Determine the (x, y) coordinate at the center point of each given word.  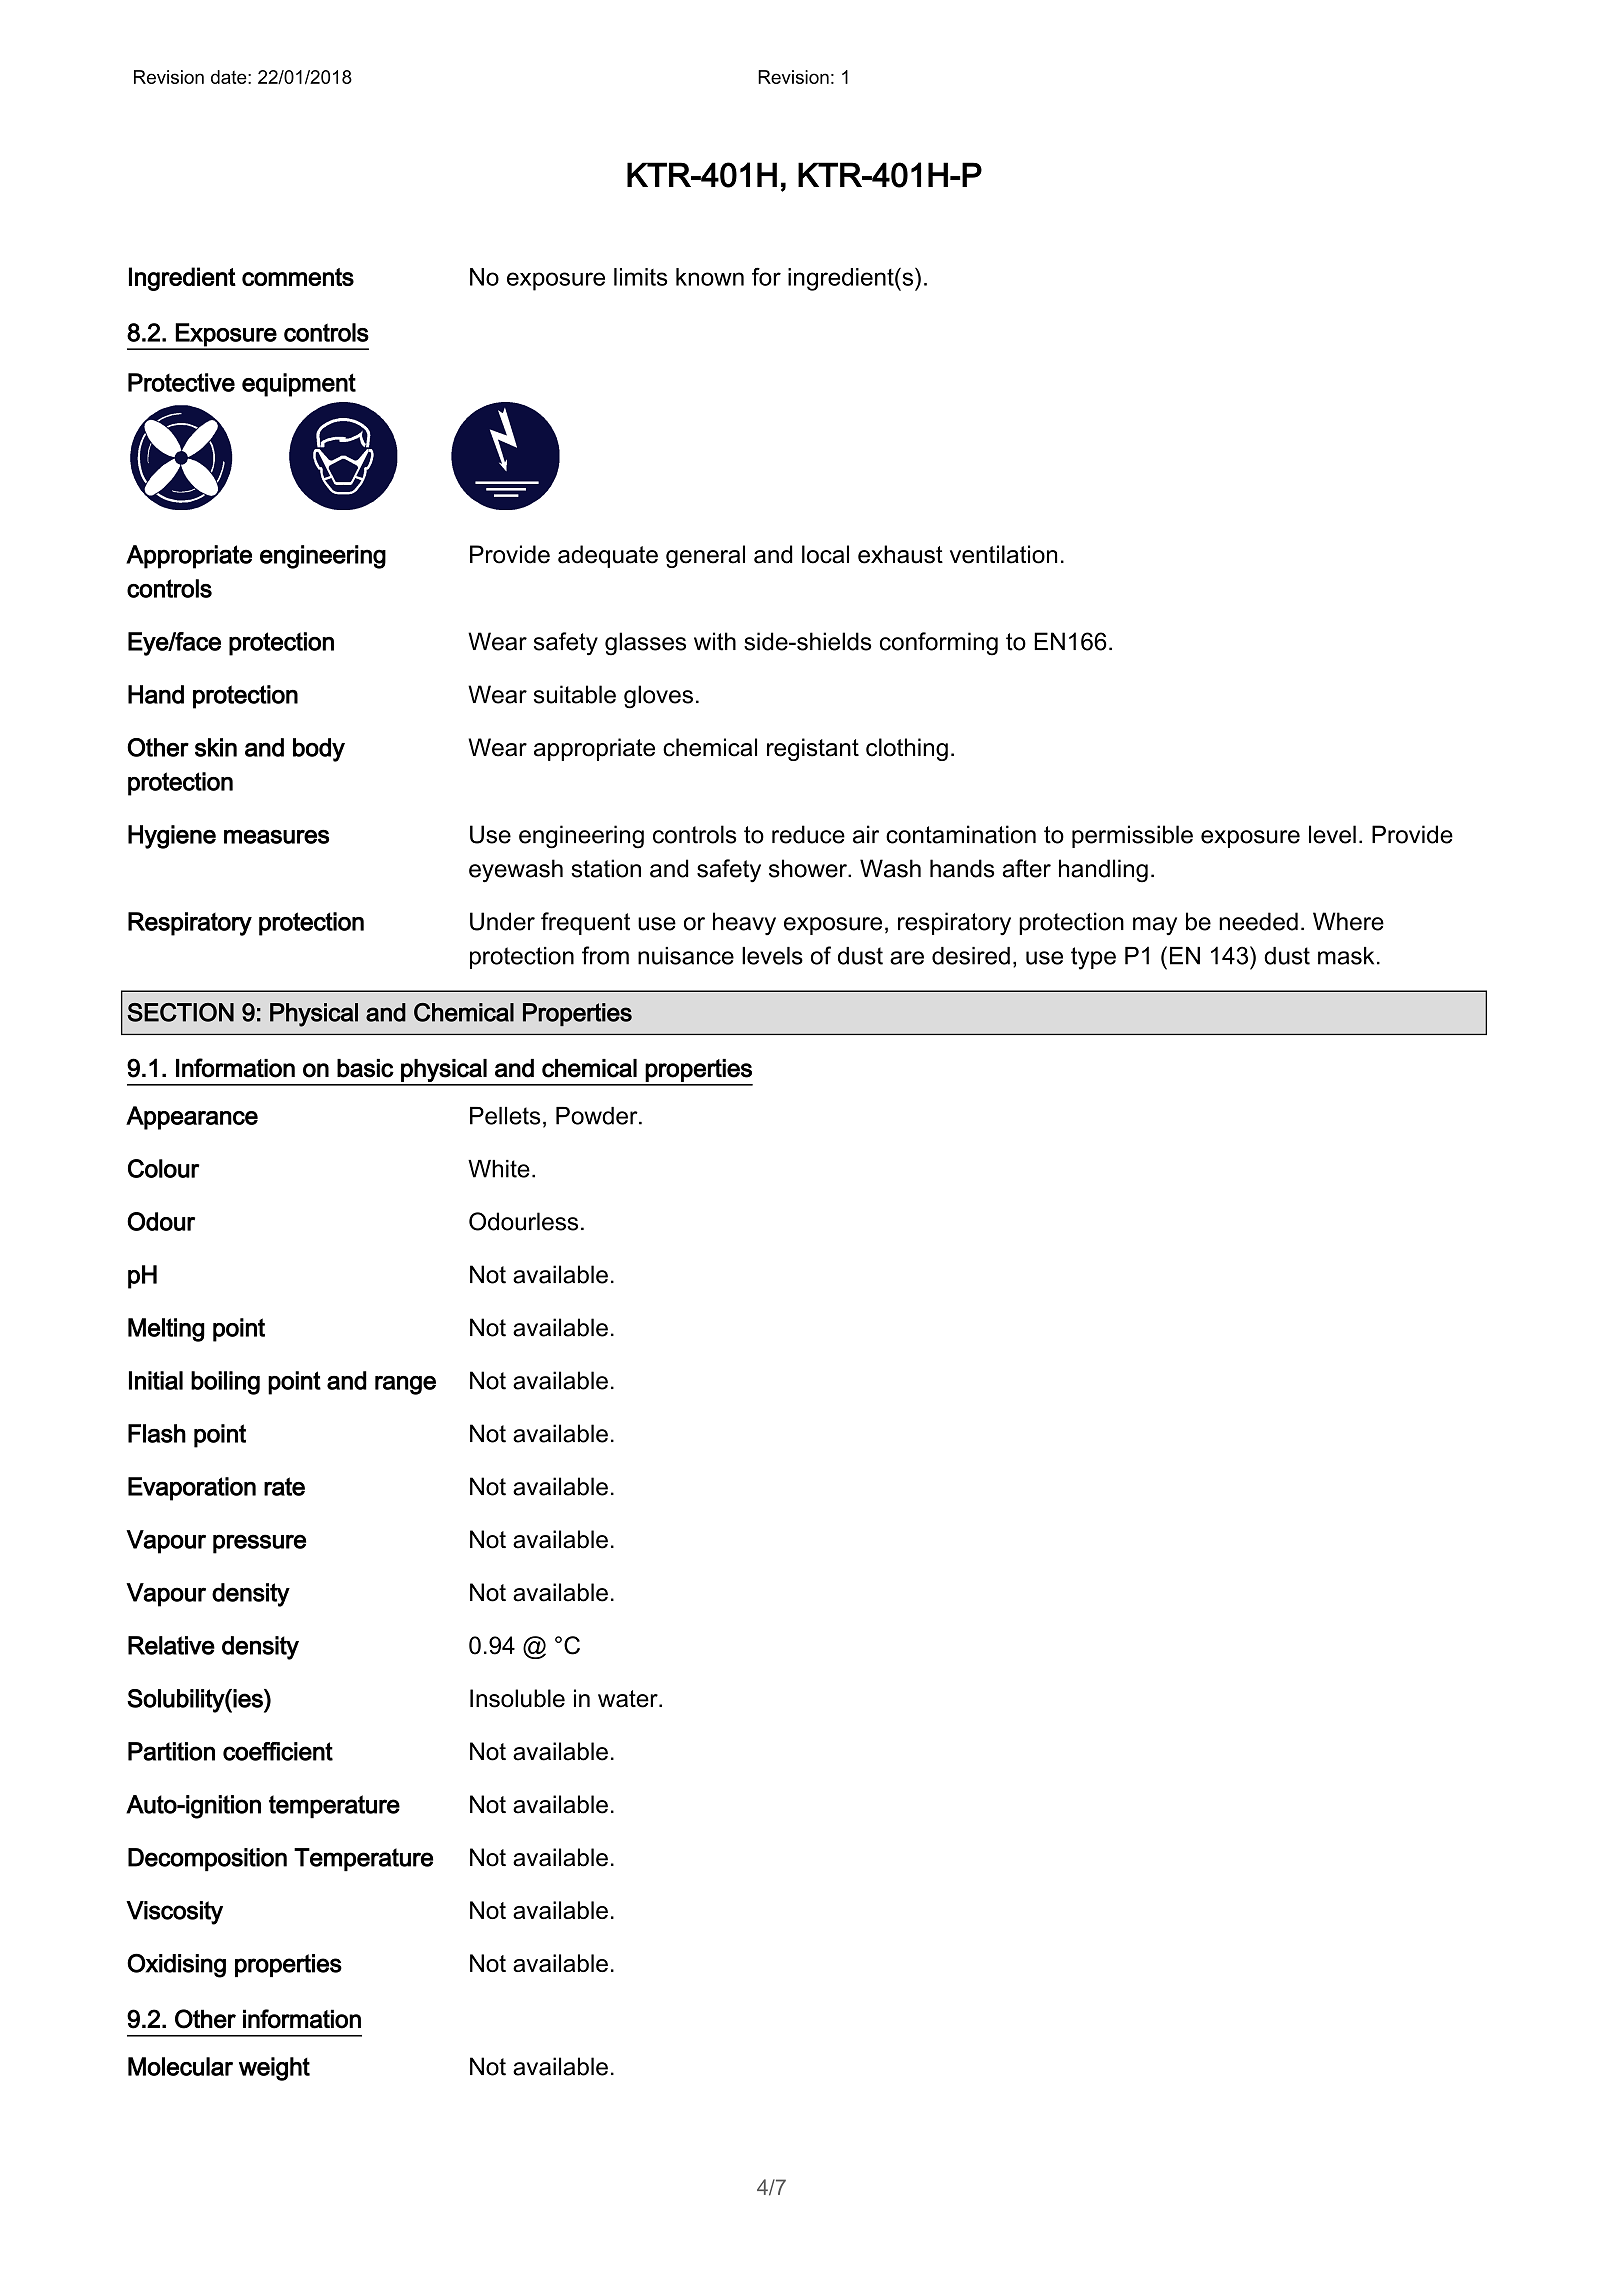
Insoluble (517, 1698)
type (1093, 958)
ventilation (1003, 554)
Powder (598, 1116)
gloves (658, 697)
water (629, 1699)
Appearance (192, 1118)
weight (274, 2069)
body (319, 750)
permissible (1132, 836)
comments (298, 277)
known (710, 277)
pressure (259, 1544)
